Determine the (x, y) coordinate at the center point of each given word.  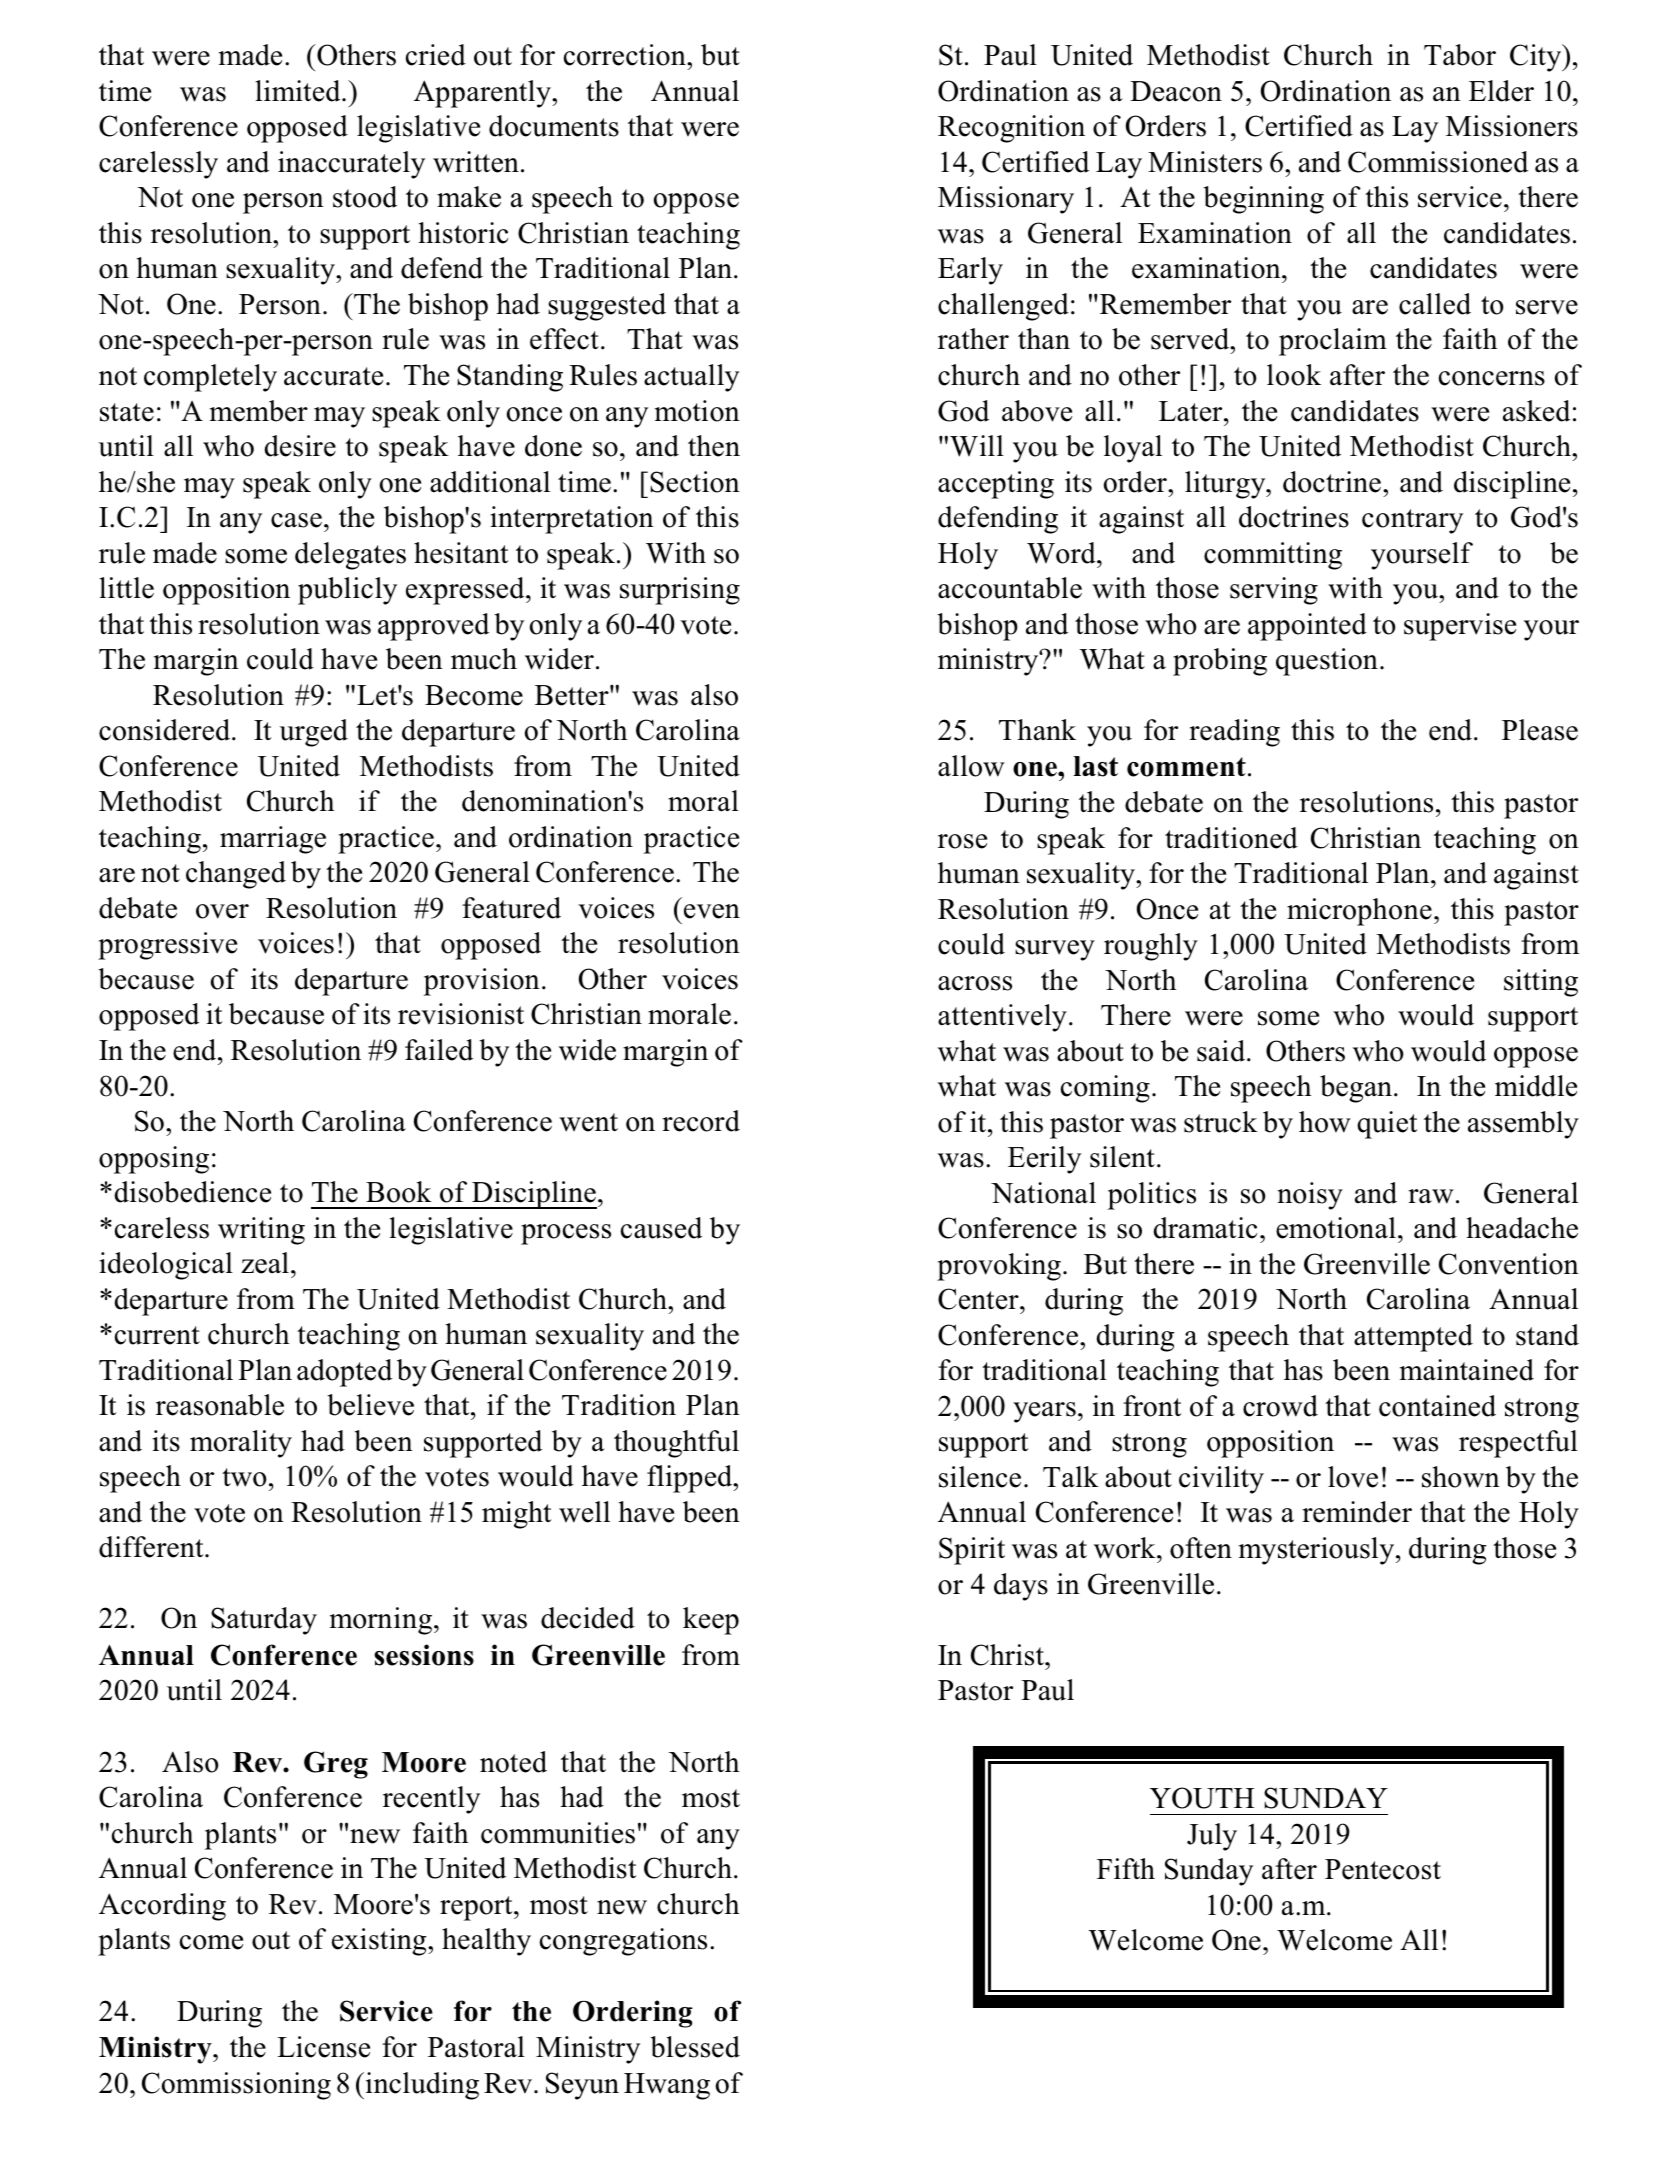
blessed (695, 2047)
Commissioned (1438, 162)
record (701, 1121)
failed (439, 1050)
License (323, 2047)
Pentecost (1383, 1869)
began (1357, 1089)
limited (299, 91)
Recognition (1011, 129)
